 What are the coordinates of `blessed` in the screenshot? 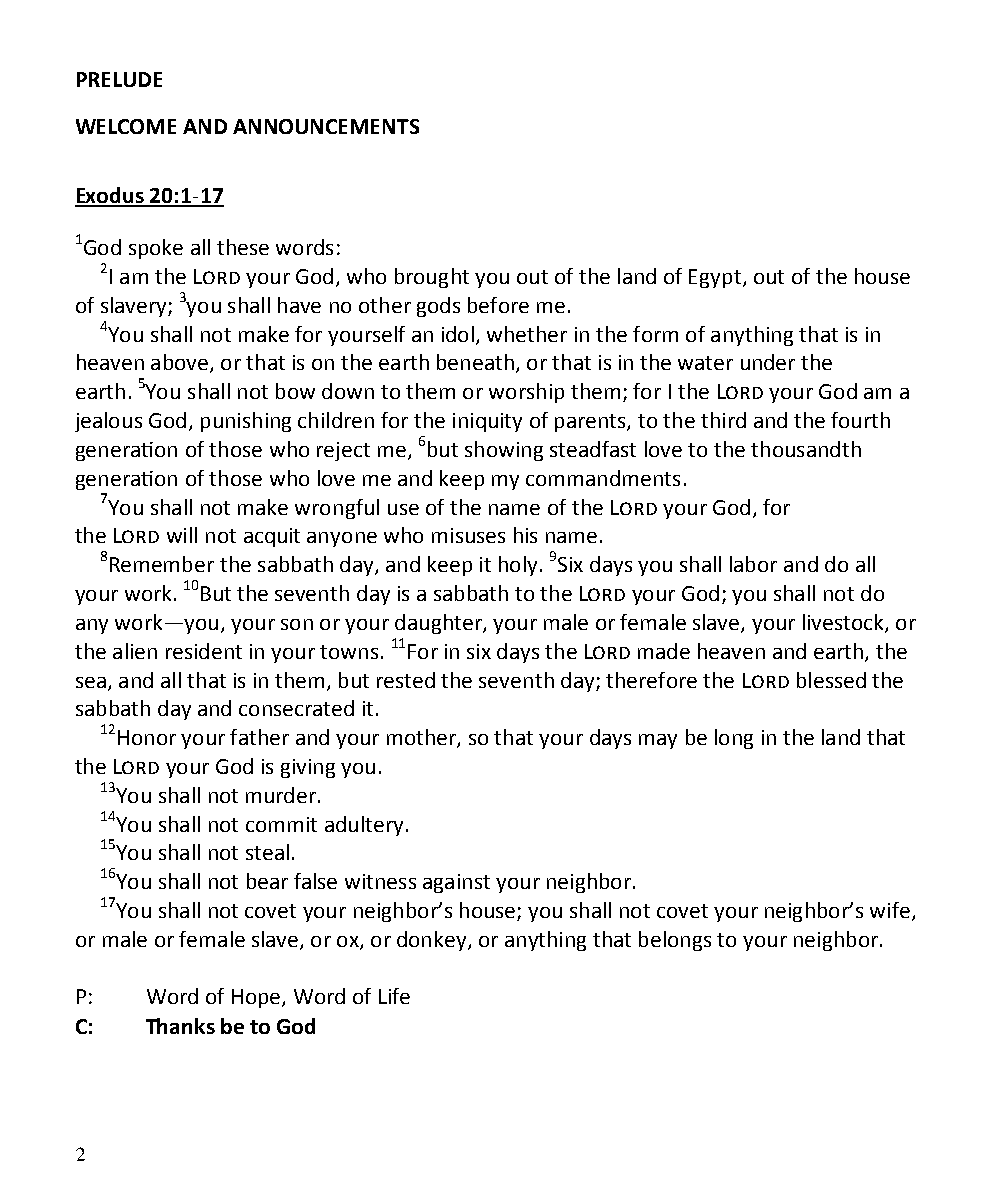 It's located at (831, 680).
